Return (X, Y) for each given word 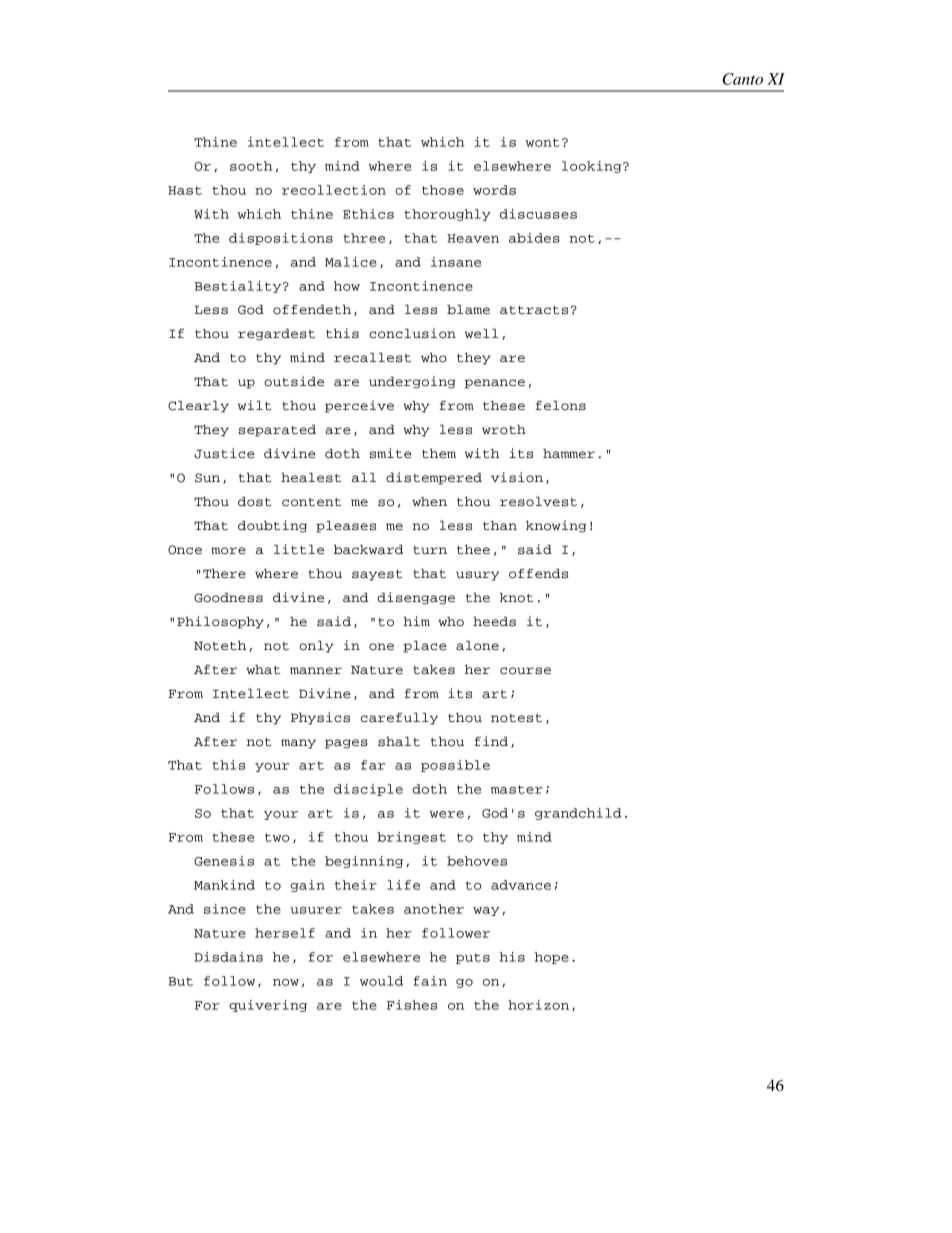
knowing (556, 526)
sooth (251, 166)
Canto (742, 79)
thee (473, 550)
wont (543, 142)
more (228, 551)
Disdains (228, 957)
